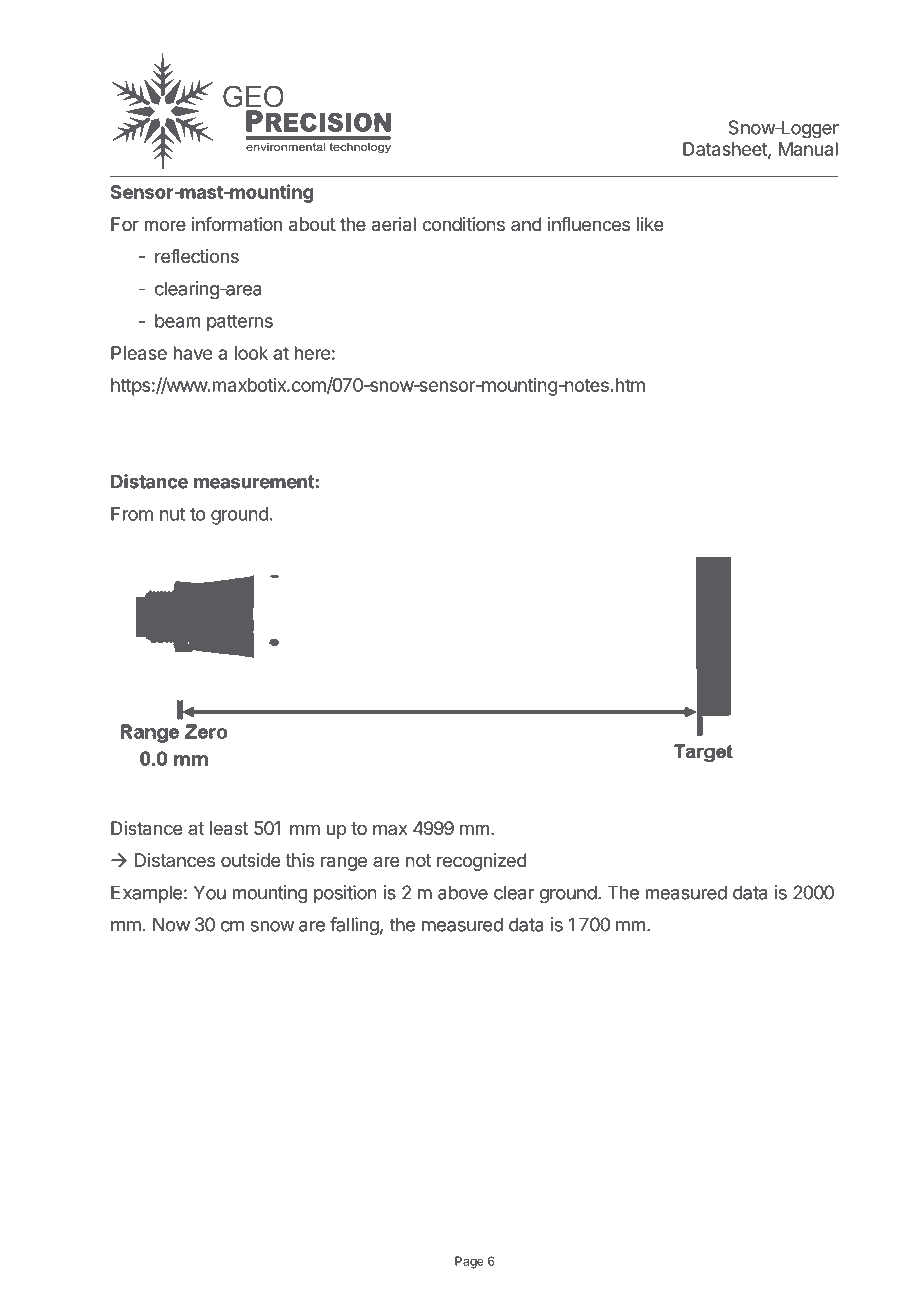  I want to click on You, so click(210, 892).
